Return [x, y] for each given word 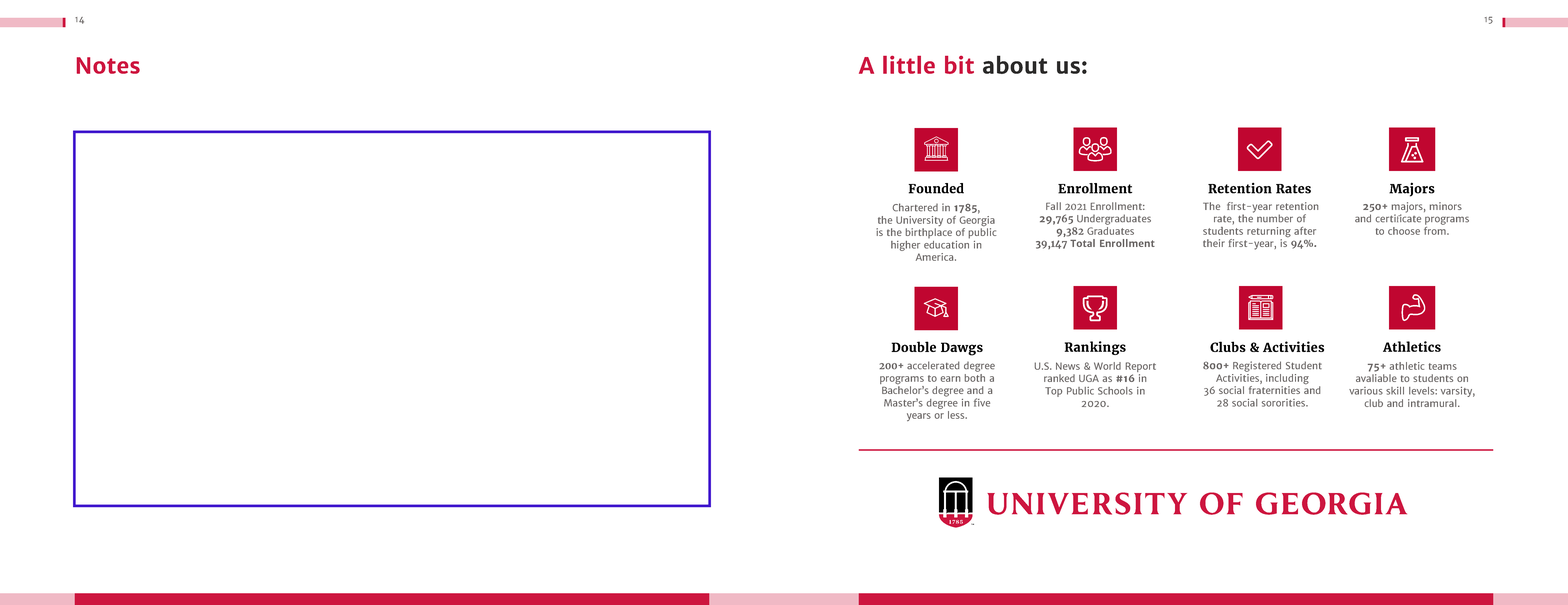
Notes [108, 65]
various [1366, 391]
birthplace [928, 233]
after [1305, 231]
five [982, 402]
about [1015, 64]
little [909, 65]
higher [905, 246]
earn [951, 379]
